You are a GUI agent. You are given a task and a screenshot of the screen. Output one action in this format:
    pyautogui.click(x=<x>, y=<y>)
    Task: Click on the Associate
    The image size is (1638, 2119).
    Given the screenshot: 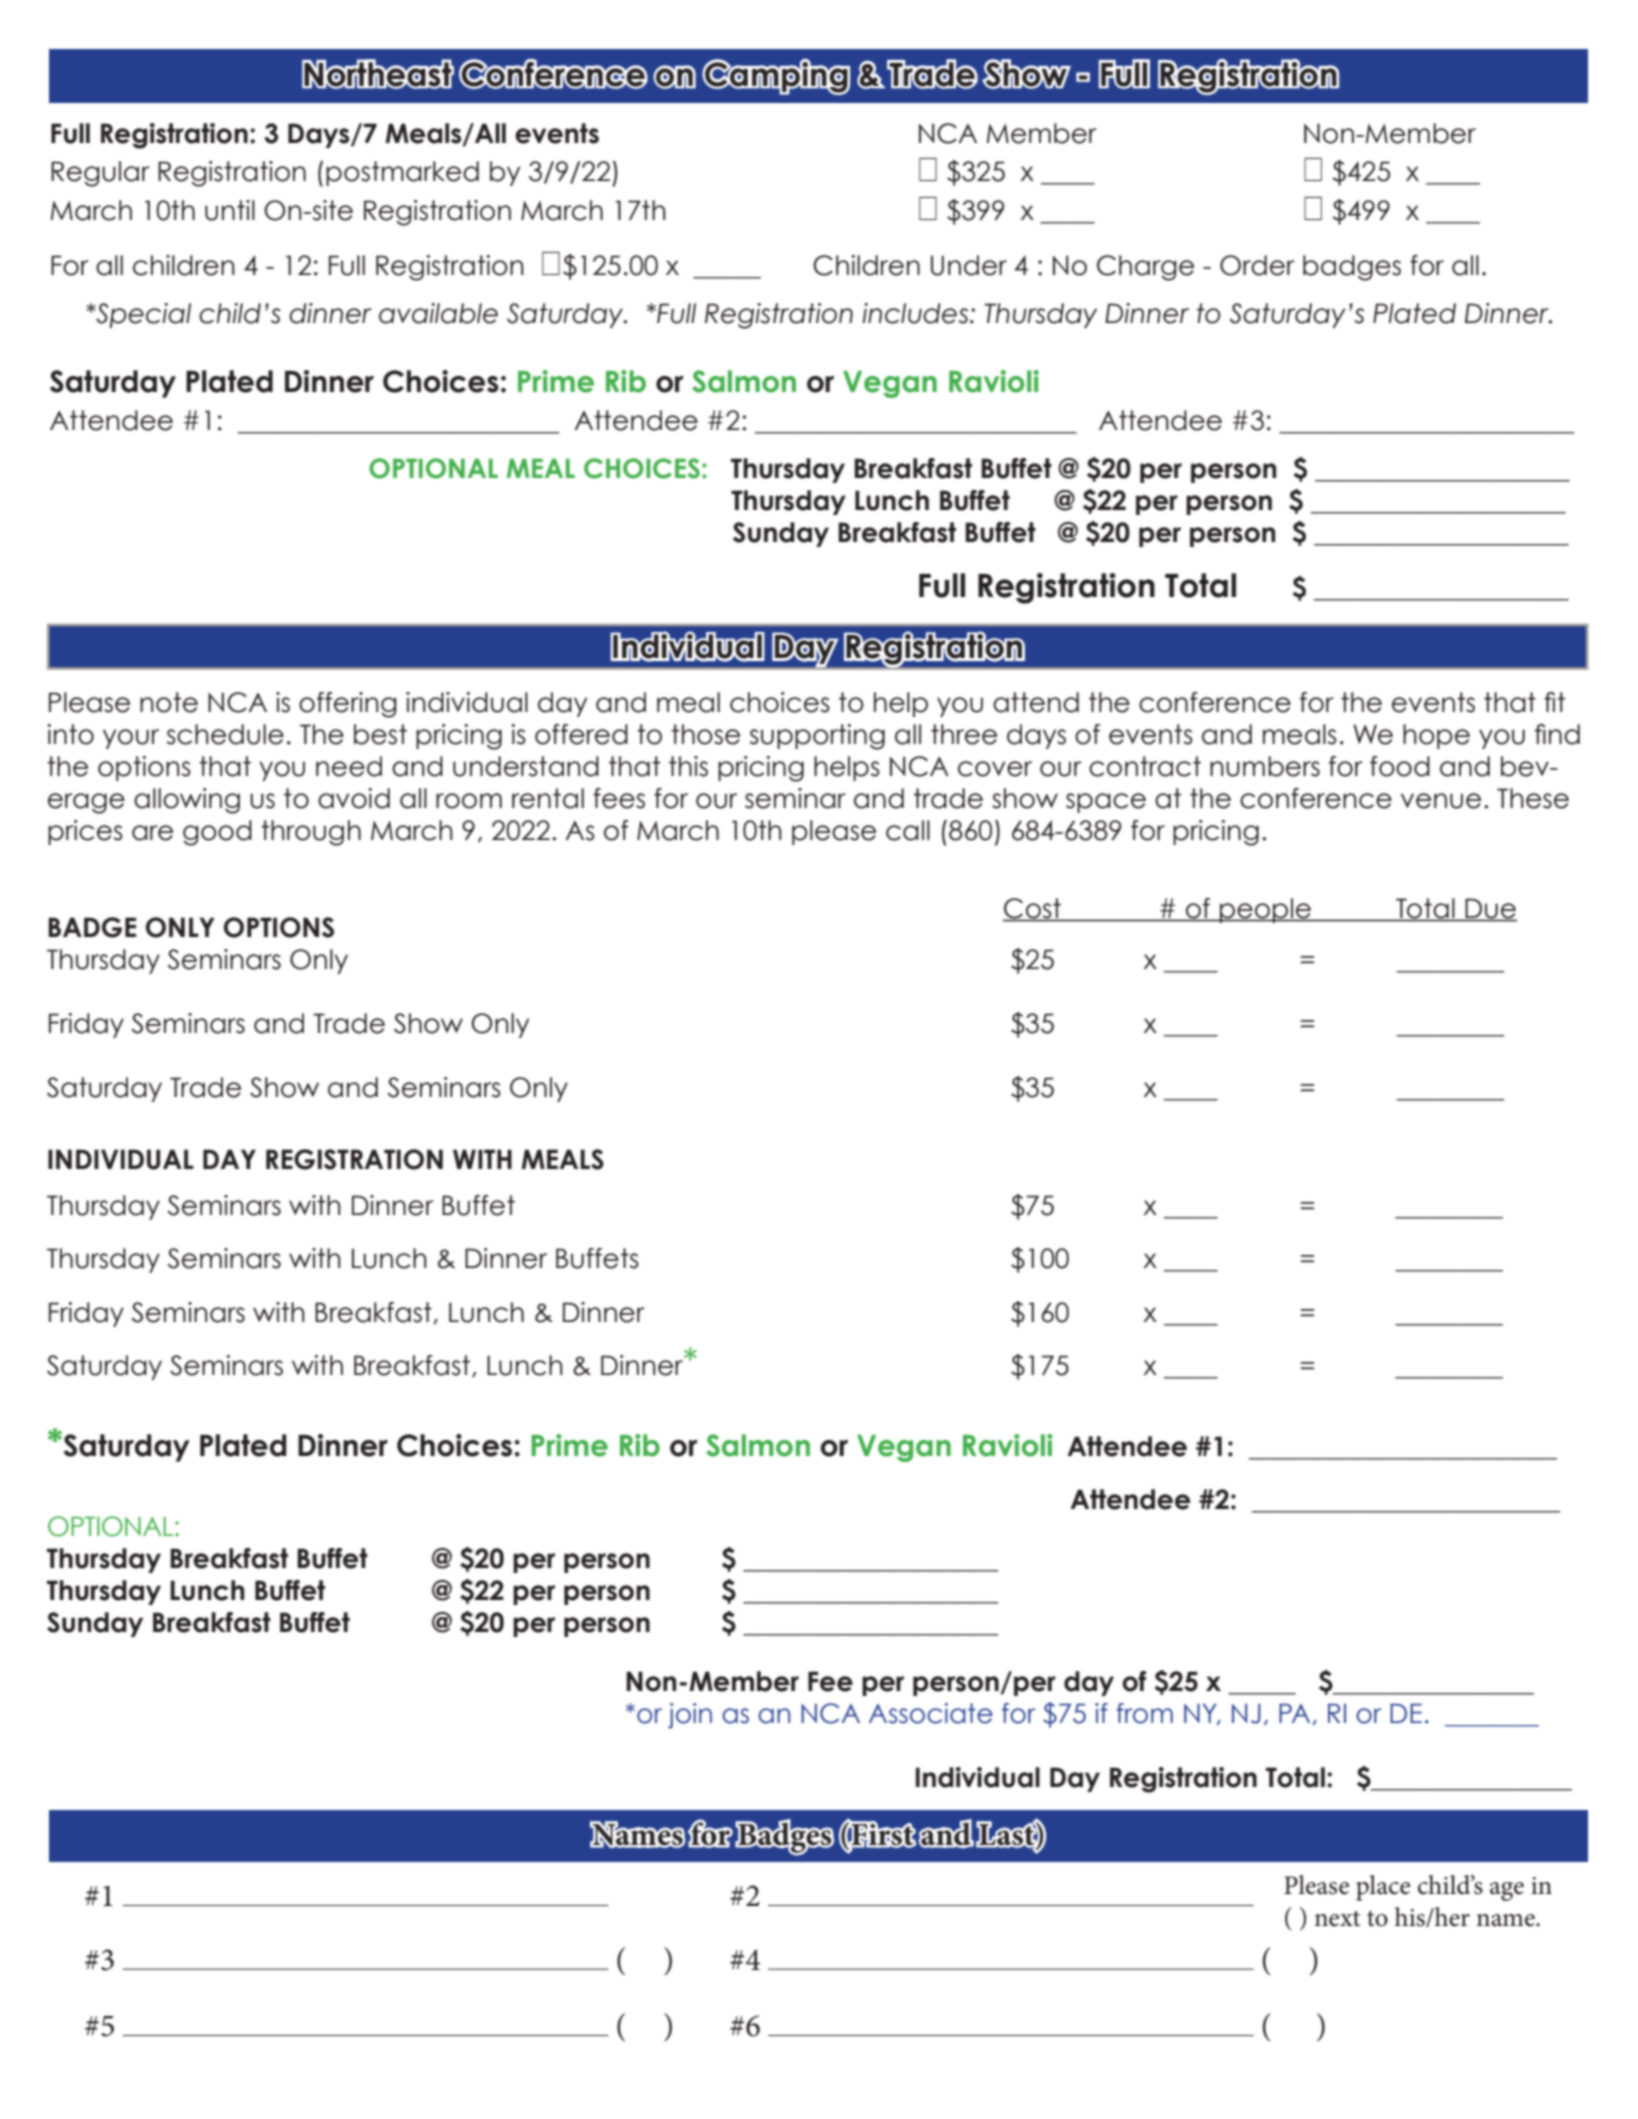 What is the action you would take?
    pyautogui.click(x=931, y=1713)
